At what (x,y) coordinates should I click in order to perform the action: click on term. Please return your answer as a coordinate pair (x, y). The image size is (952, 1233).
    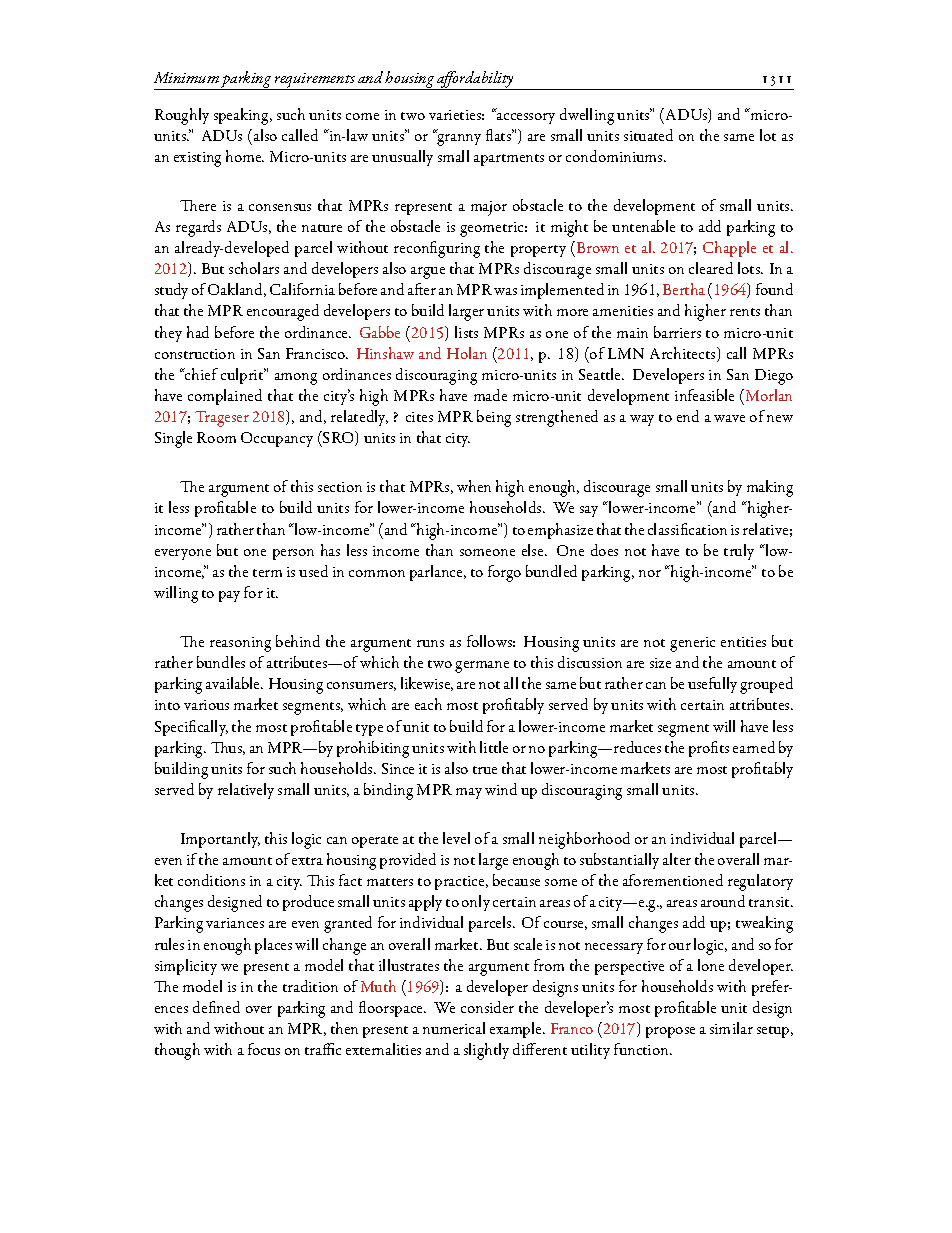
    Looking at the image, I should click on (267, 573).
